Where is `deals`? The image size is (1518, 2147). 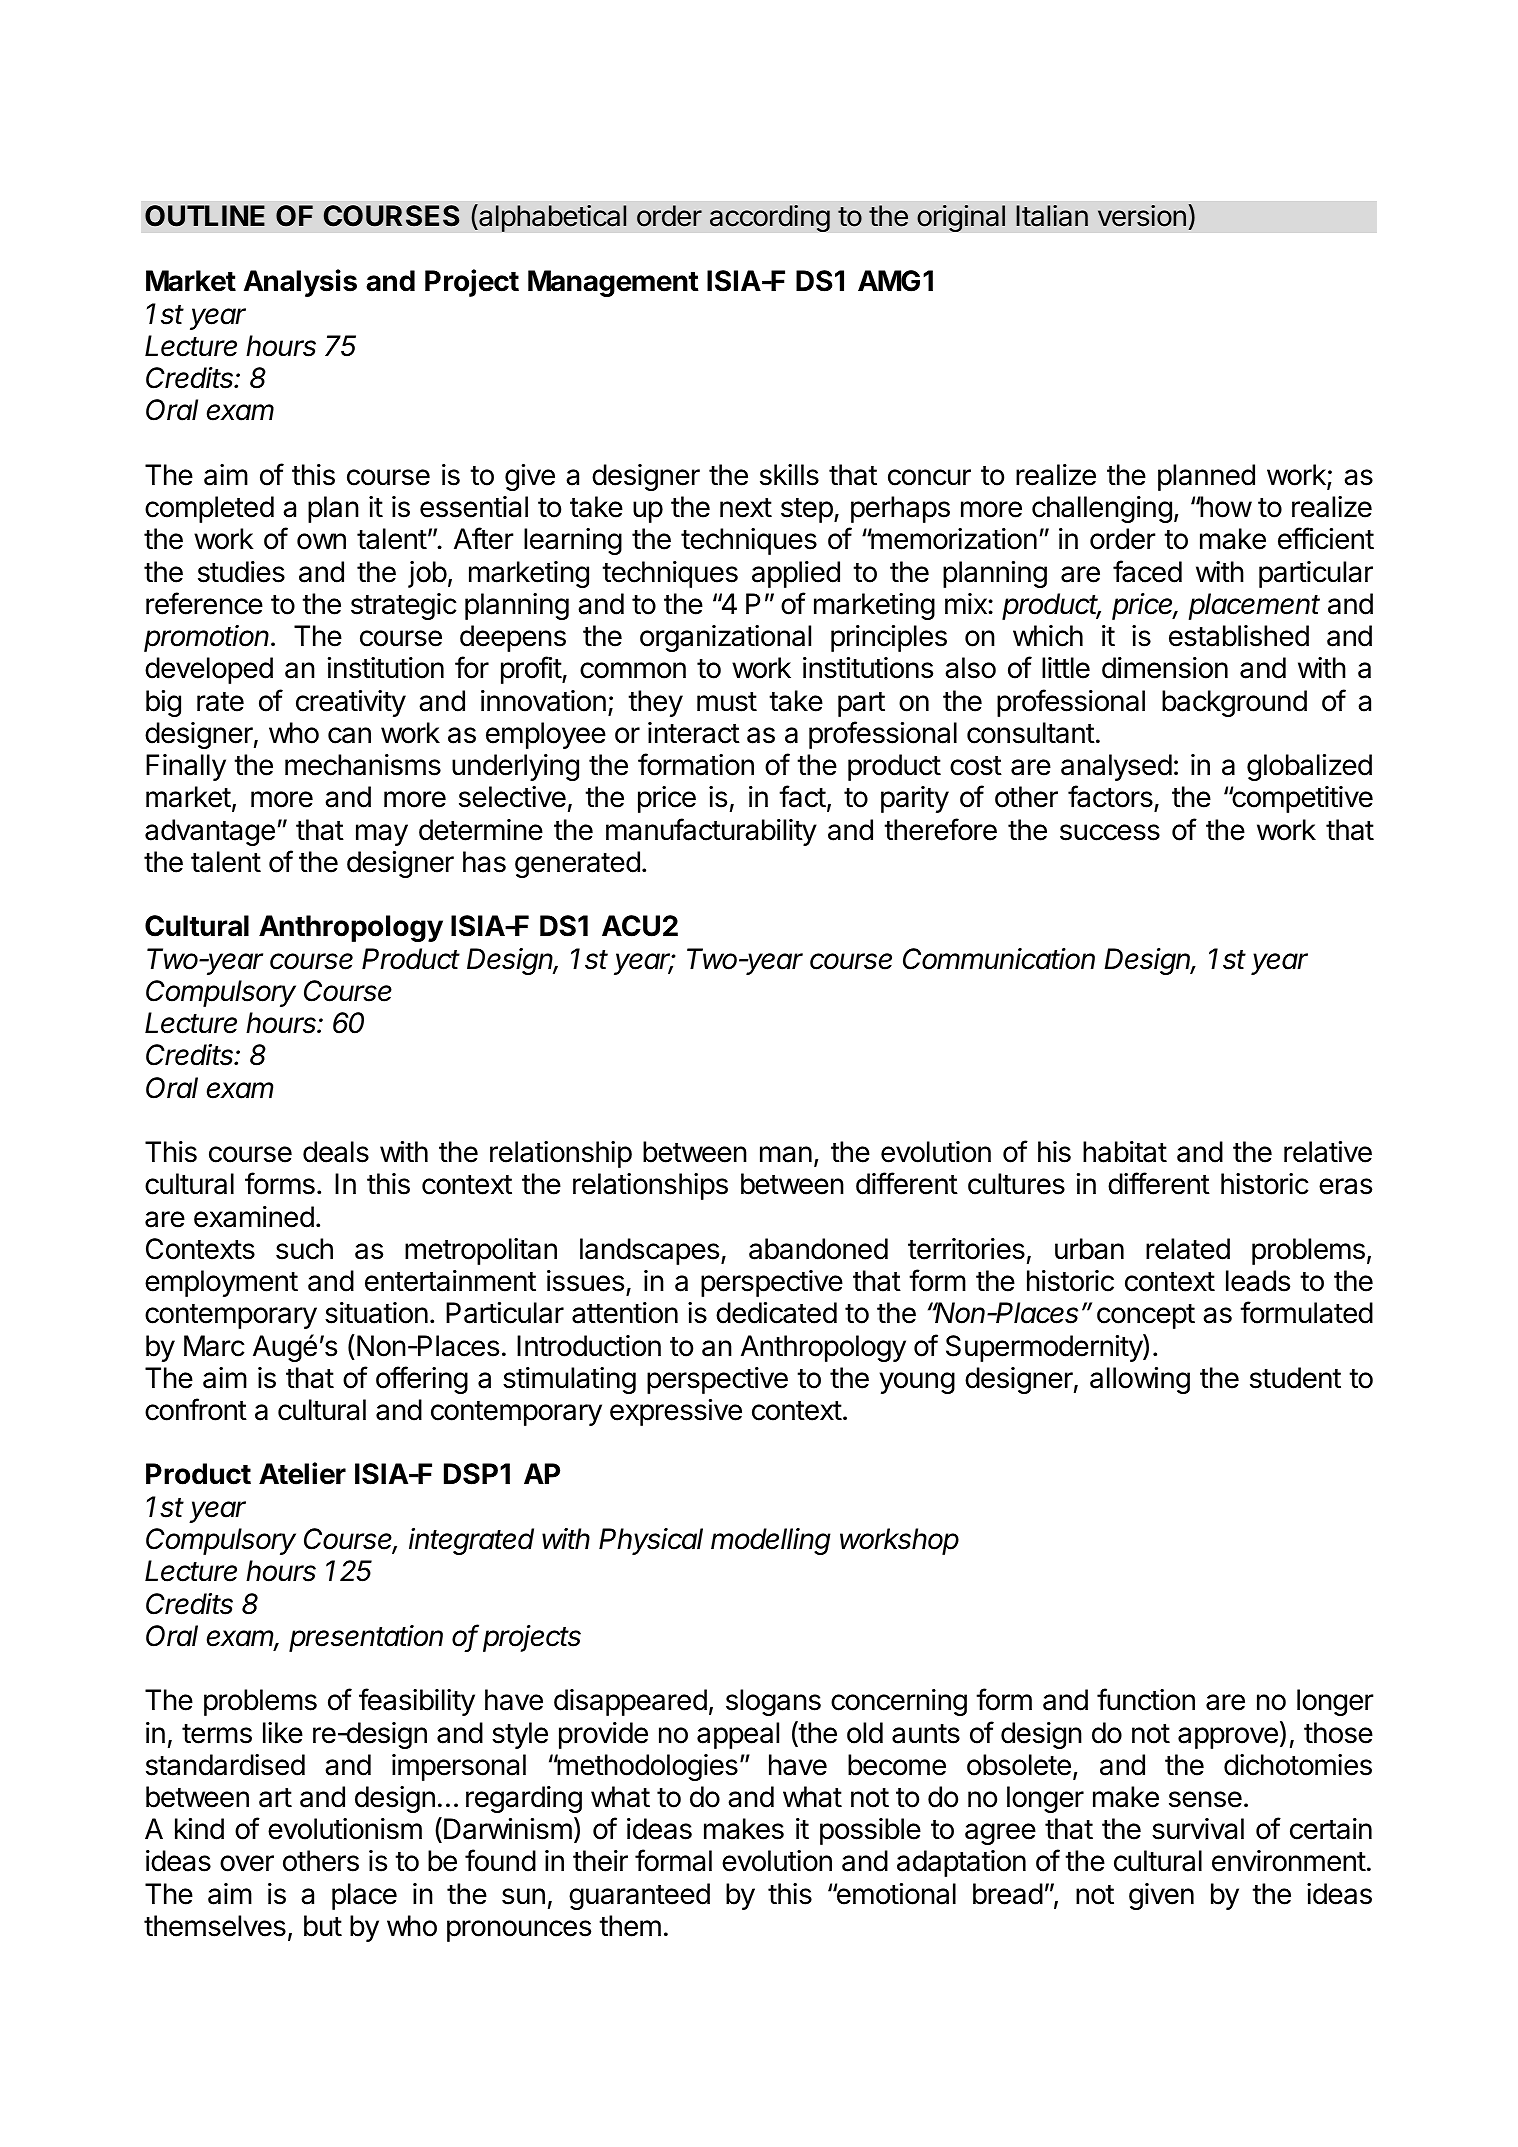 deals is located at coordinates (336, 1152).
